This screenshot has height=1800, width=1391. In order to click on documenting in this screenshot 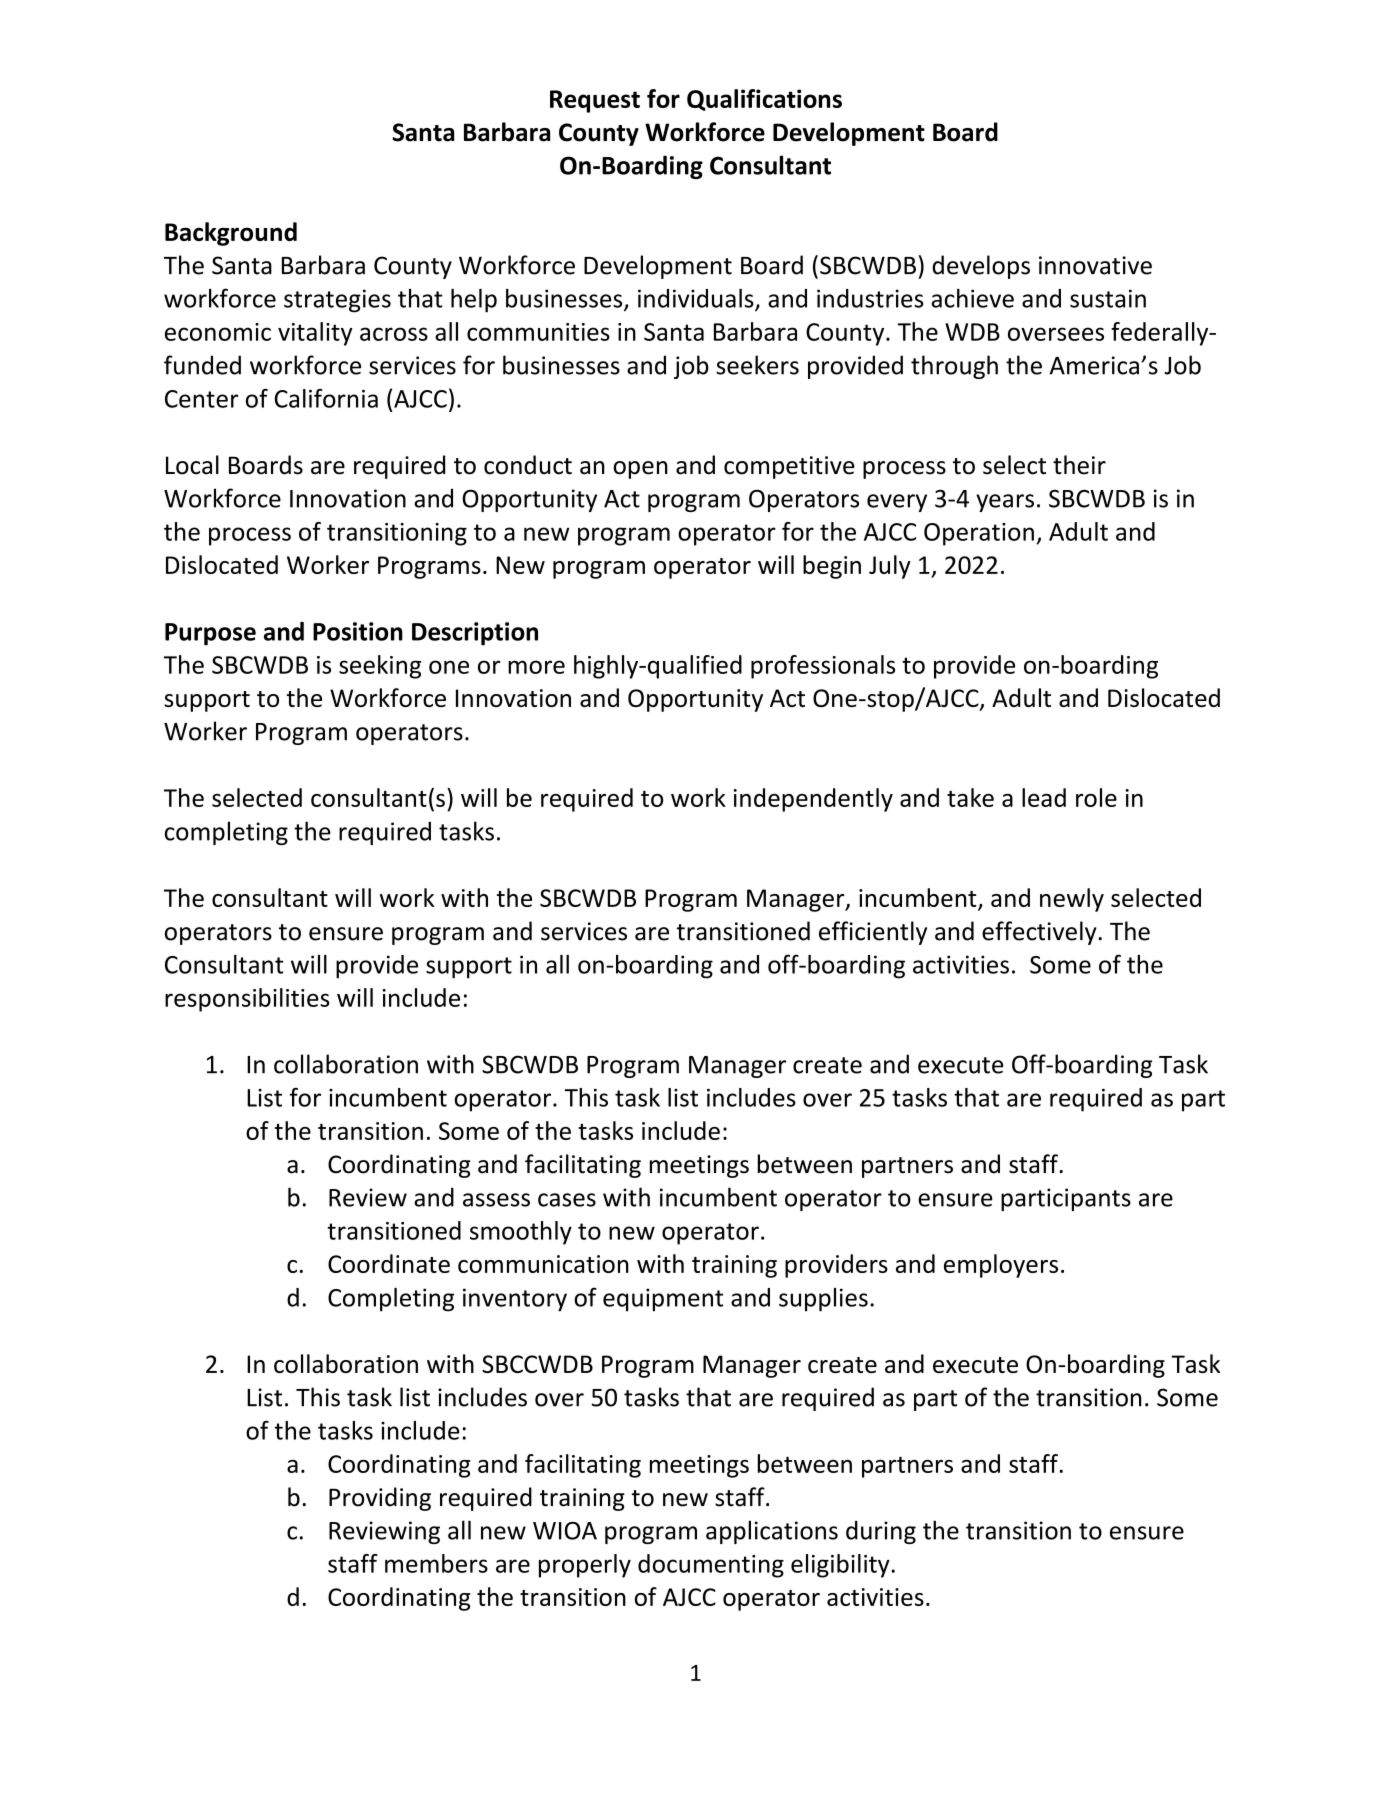, I will do `click(711, 1566)`.
